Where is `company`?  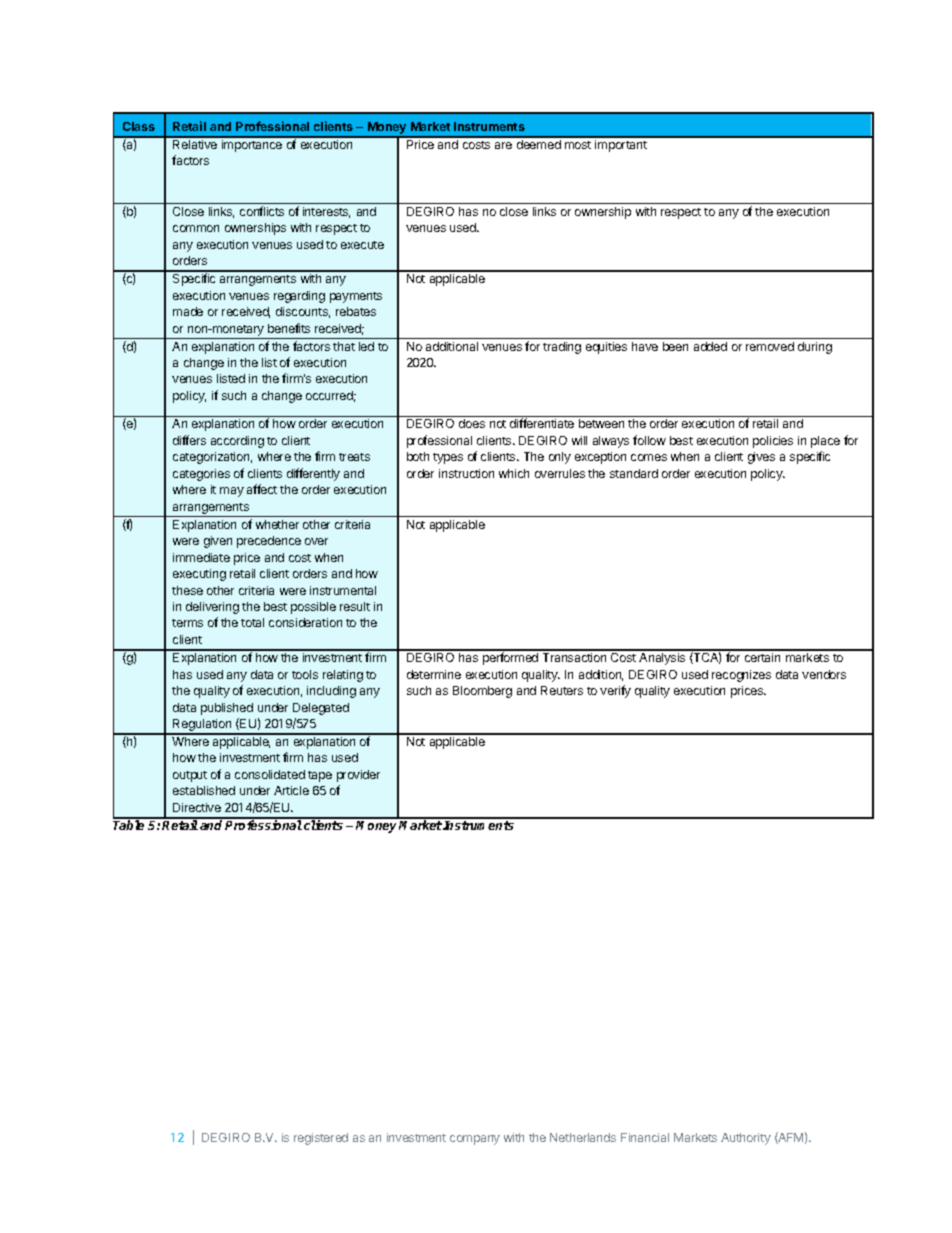 company is located at coordinates (475, 1140).
